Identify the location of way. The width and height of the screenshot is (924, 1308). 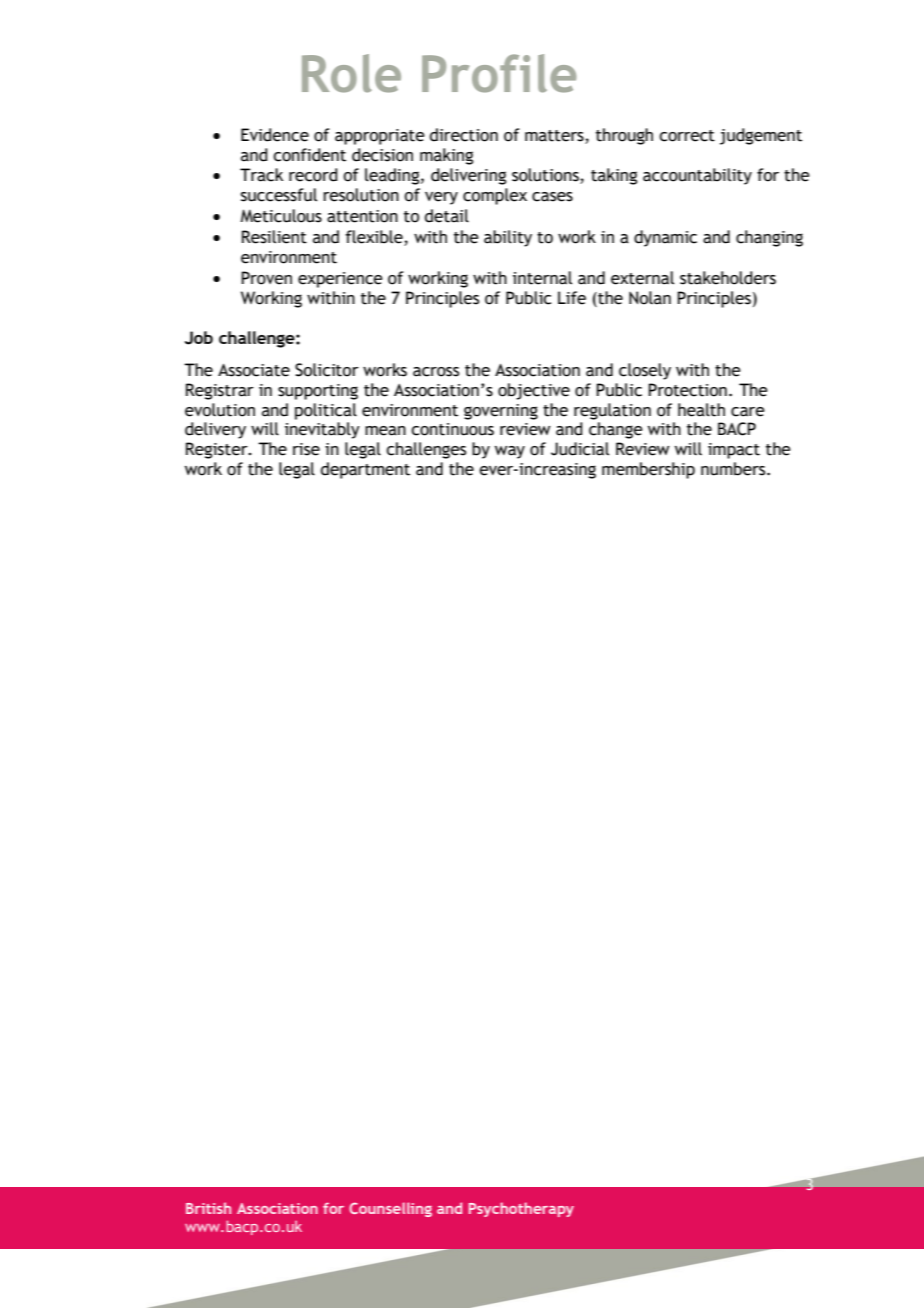
(510, 452).
